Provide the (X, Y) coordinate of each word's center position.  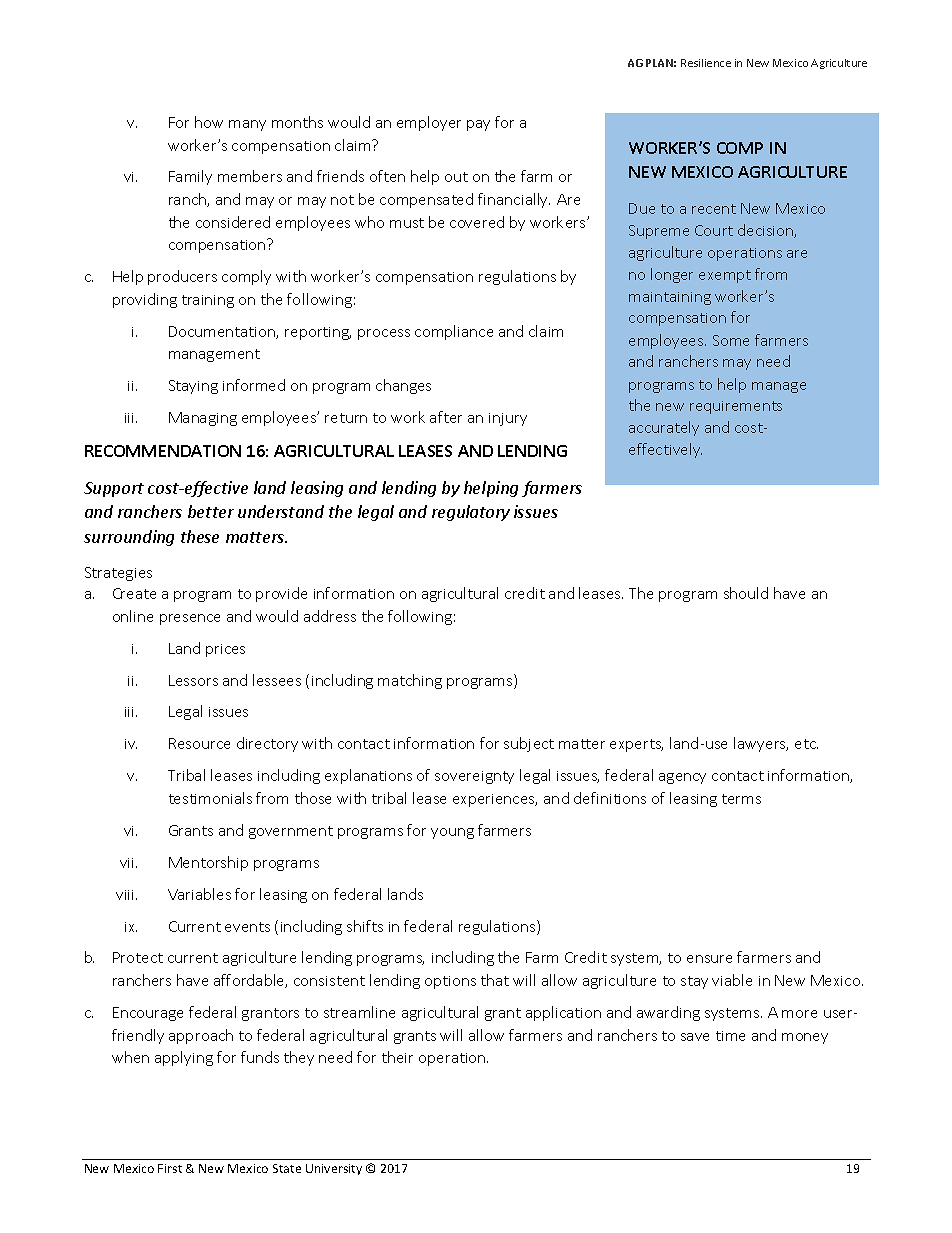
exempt (725, 276)
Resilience (706, 63)
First (170, 1168)
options (450, 982)
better (211, 511)
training (208, 301)
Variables (199, 894)
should (746, 593)
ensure (709, 959)
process (384, 334)
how (209, 122)
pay (478, 125)
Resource (199, 743)
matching (410, 681)
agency (682, 778)
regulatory (471, 513)
